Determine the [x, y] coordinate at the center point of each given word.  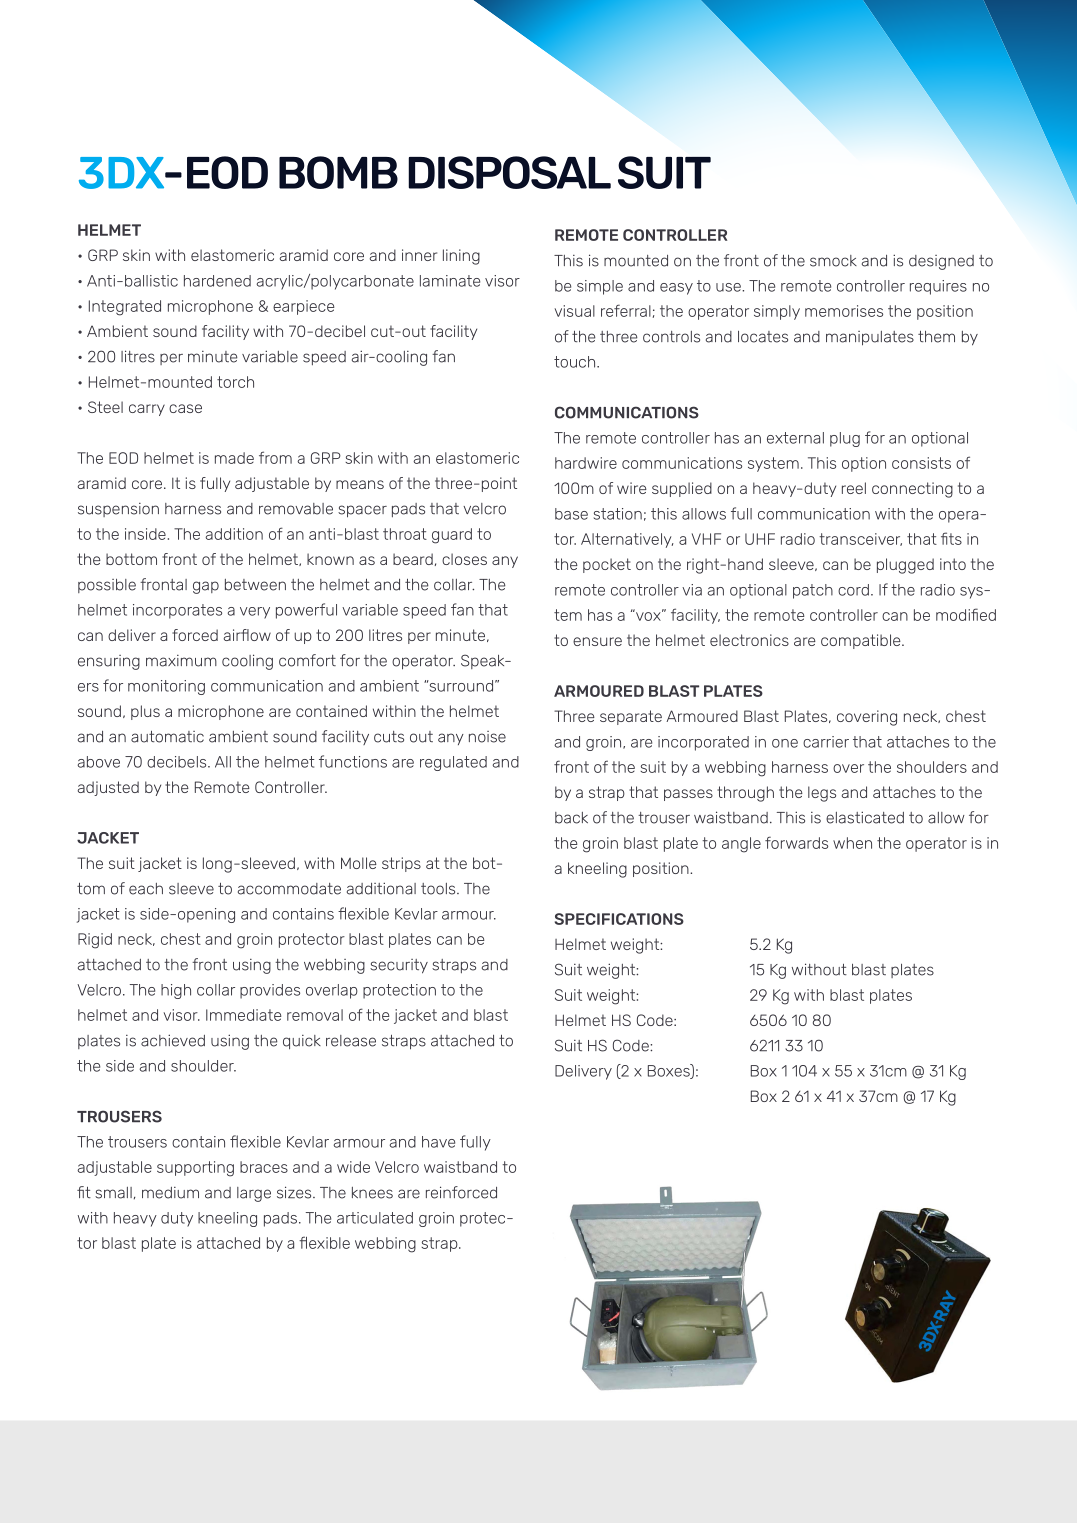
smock [833, 261]
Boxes [670, 1071]
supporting [195, 1169]
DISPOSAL [509, 172]
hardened [217, 281]
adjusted [108, 788]
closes [464, 559]
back [571, 818]
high [176, 991]
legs [822, 794]
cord [853, 590]
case [185, 408]
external [795, 438]
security [399, 966]
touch [576, 362]
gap [206, 587]
